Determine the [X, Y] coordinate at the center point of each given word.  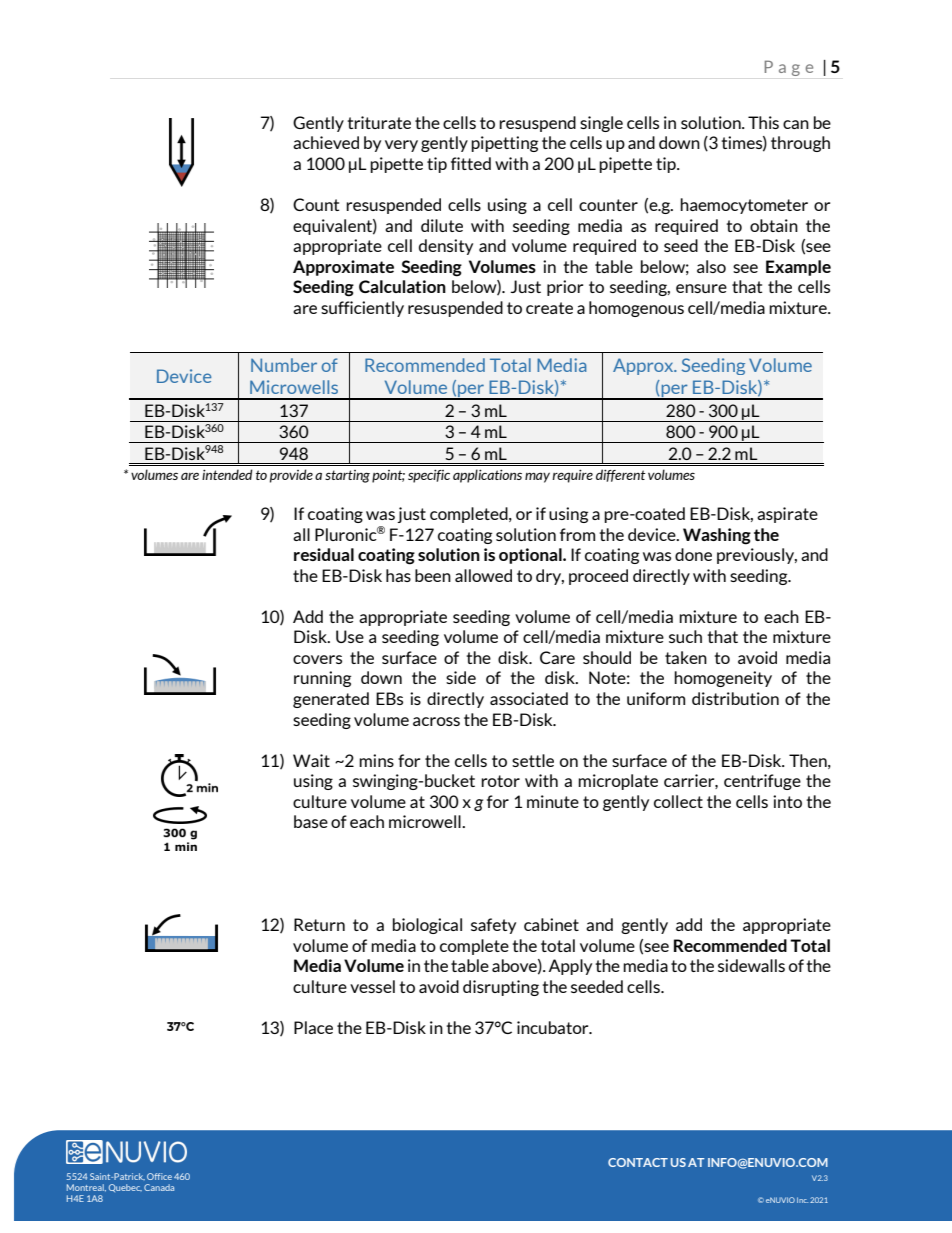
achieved [326, 142]
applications [487, 476]
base [311, 821]
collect [678, 801]
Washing [717, 536]
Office [159, 1176]
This [763, 122]
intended [227, 474]
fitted [471, 163]
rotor [500, 781]
